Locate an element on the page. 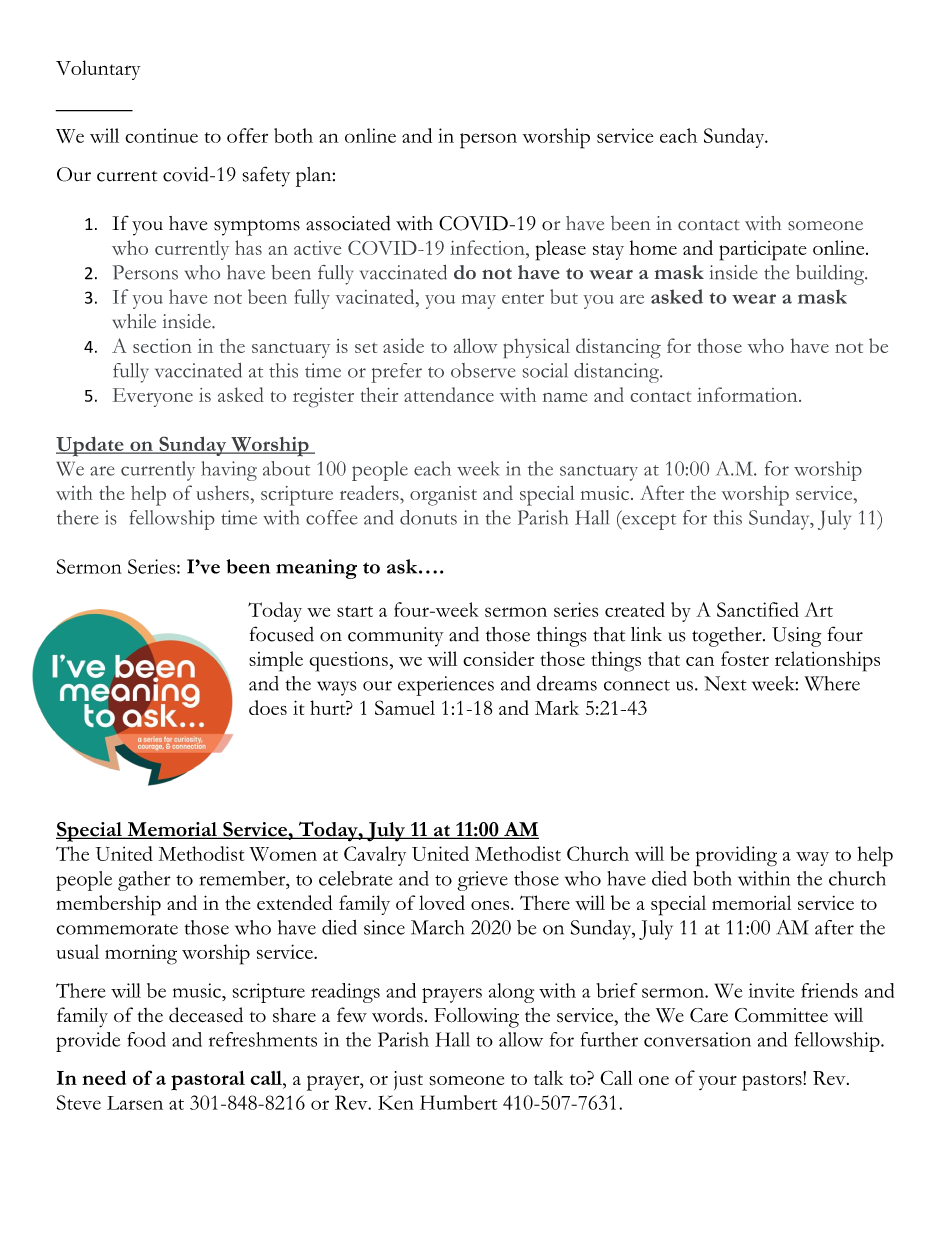  participate is located at coordinates (763, 251).
